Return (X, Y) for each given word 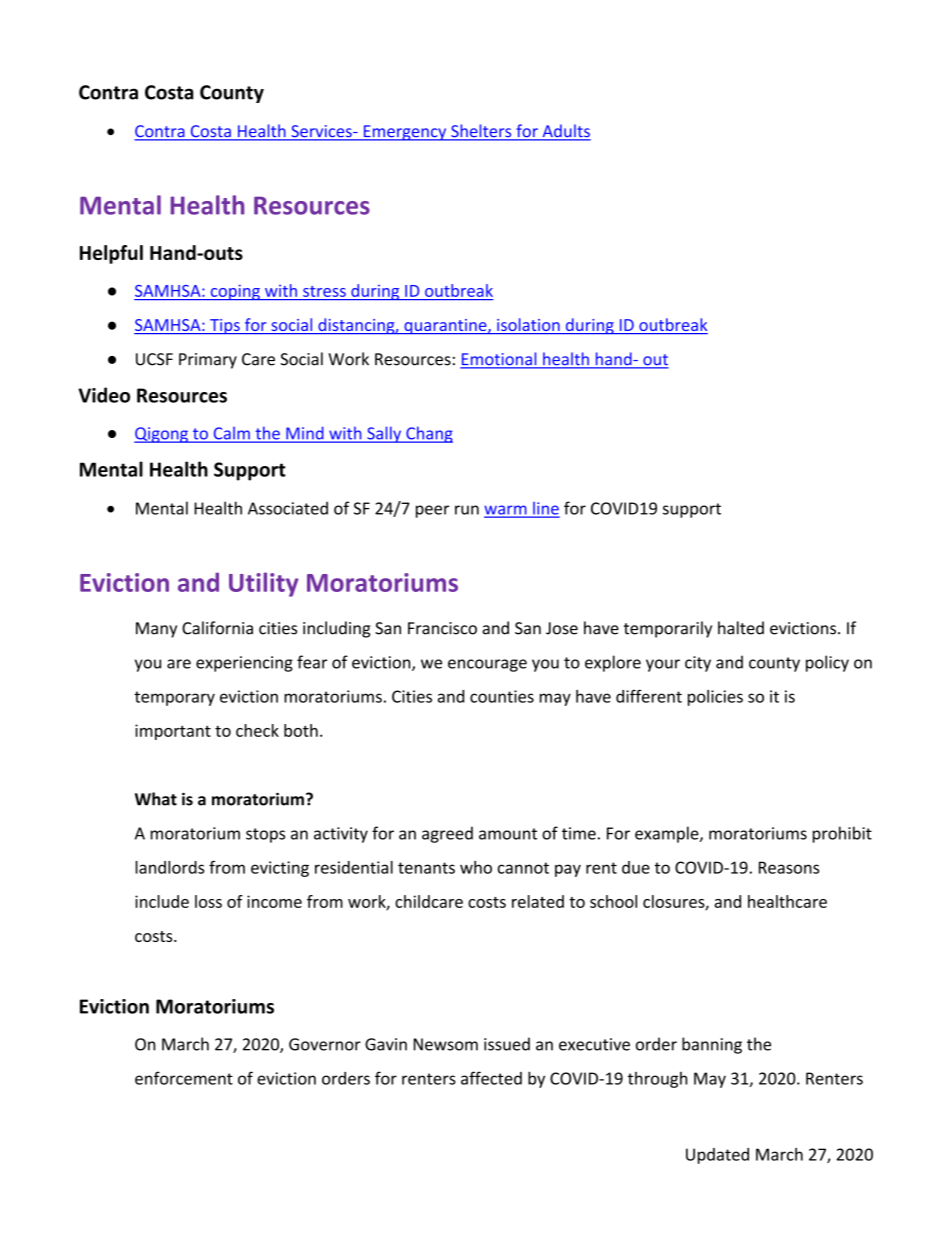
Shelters (481, 132)
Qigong (162, 435)
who (476, 867)
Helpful (111, 254)
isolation (528, 326)
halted (741, 628)
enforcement (184, 1078)
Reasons (789, 867)
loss (208, 901)
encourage (487, 665)
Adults (565, 132)
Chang (428, 434)
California (217, 628)
